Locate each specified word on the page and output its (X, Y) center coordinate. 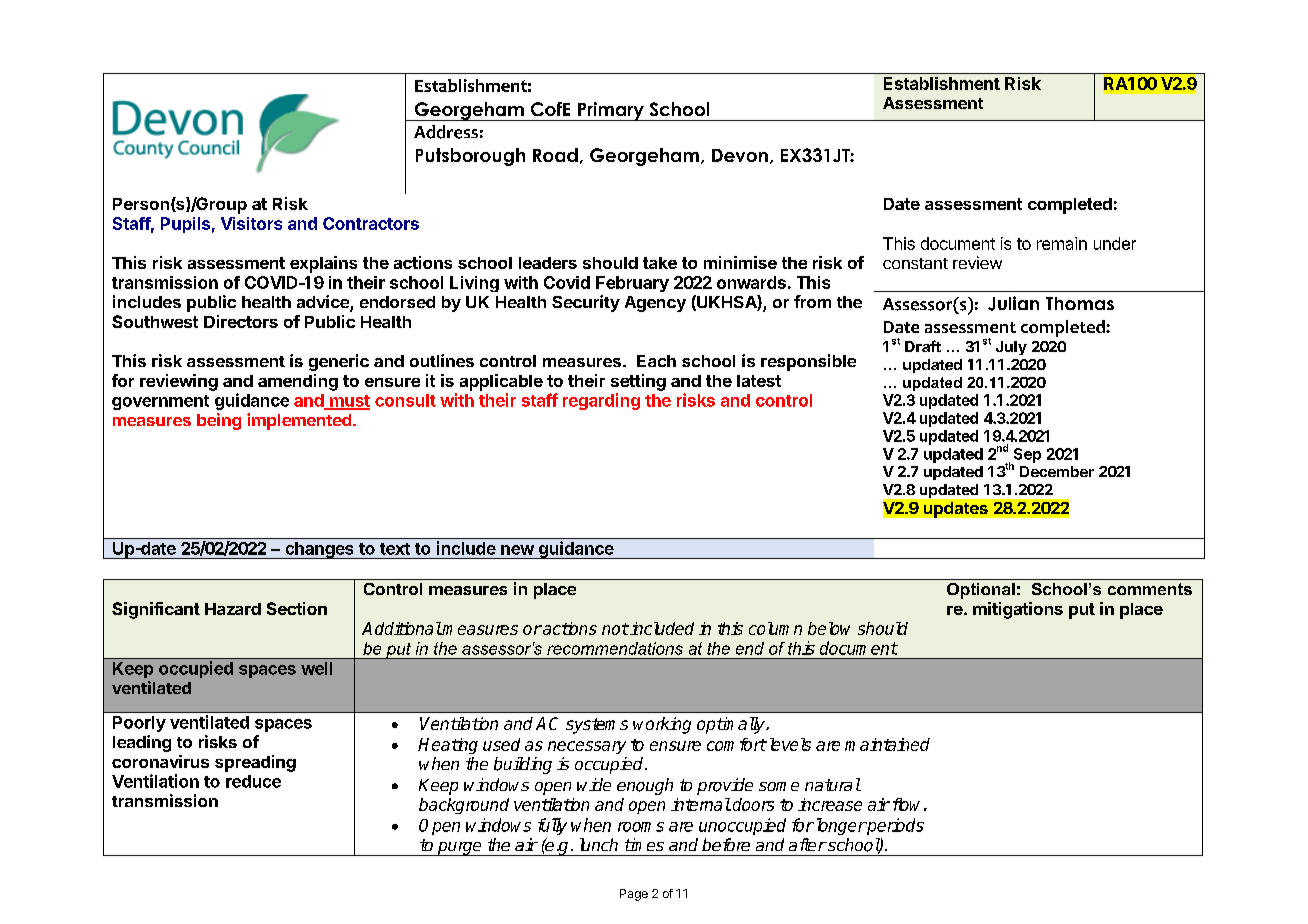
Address (446, 132)
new (517, 550)
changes (319, 550)
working (662, 725)
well (316, 668)
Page (634, 895)
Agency (655, 304)
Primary (611, 111)
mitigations (1018, 610)
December (1057, 471)
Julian (1013, 303)
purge (460, 849)
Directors (241, 321)
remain (1062, 243)
